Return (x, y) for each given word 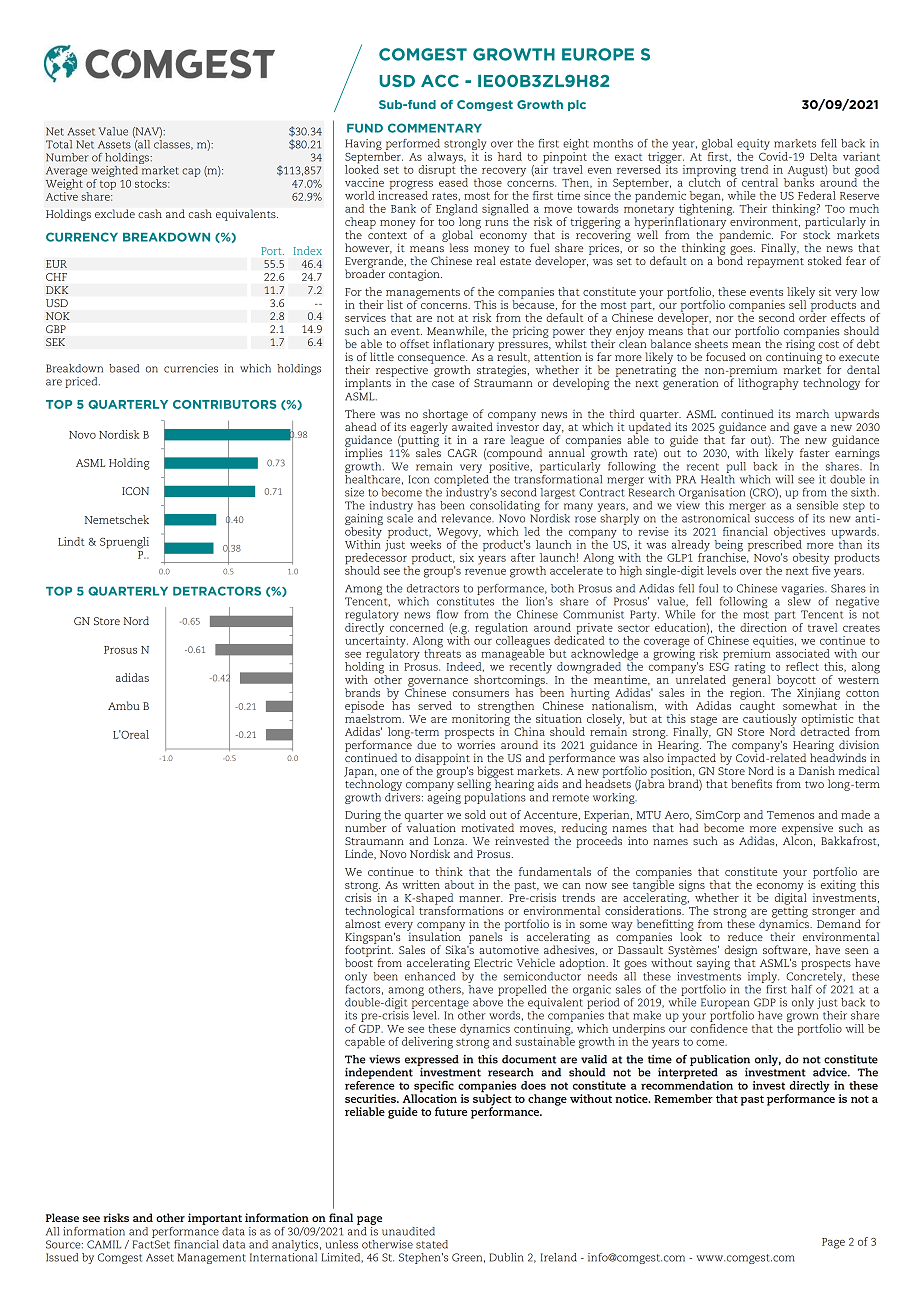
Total (59, 144)
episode (364, 708)
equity (753, 146)
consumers (481, 694)
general (751, 681)
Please (62, 1217)
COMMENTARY (435, 128)
